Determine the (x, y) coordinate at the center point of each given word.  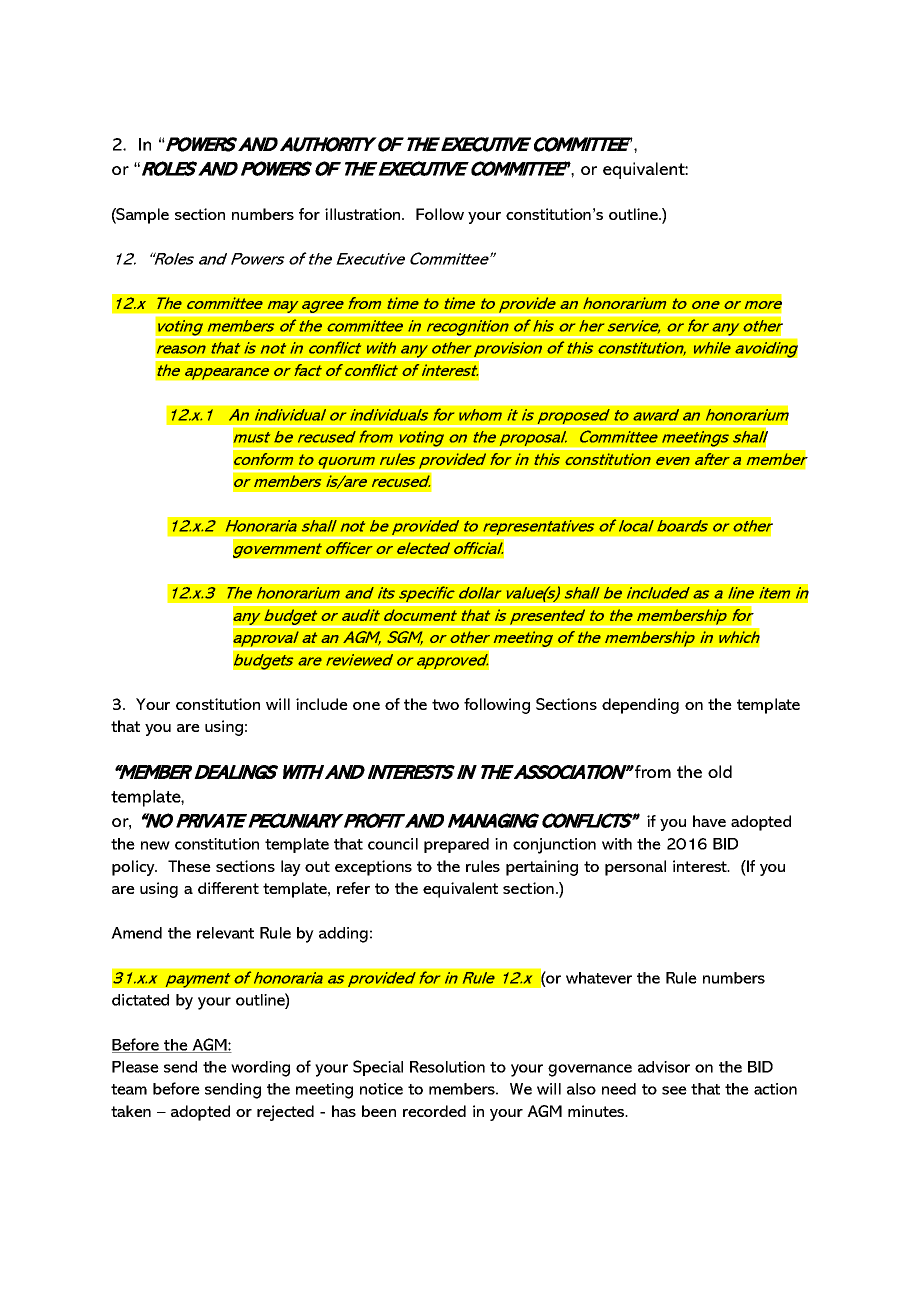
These (189, 866)
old (720, 771)
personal (635, 868)
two (445, 704)
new (155, 845)
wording (260, 1069)
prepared (456, 845)
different (228, 888)
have (709, 821)
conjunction (554, 846)
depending (640, 706)
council (393, 844)
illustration (364, 214)
